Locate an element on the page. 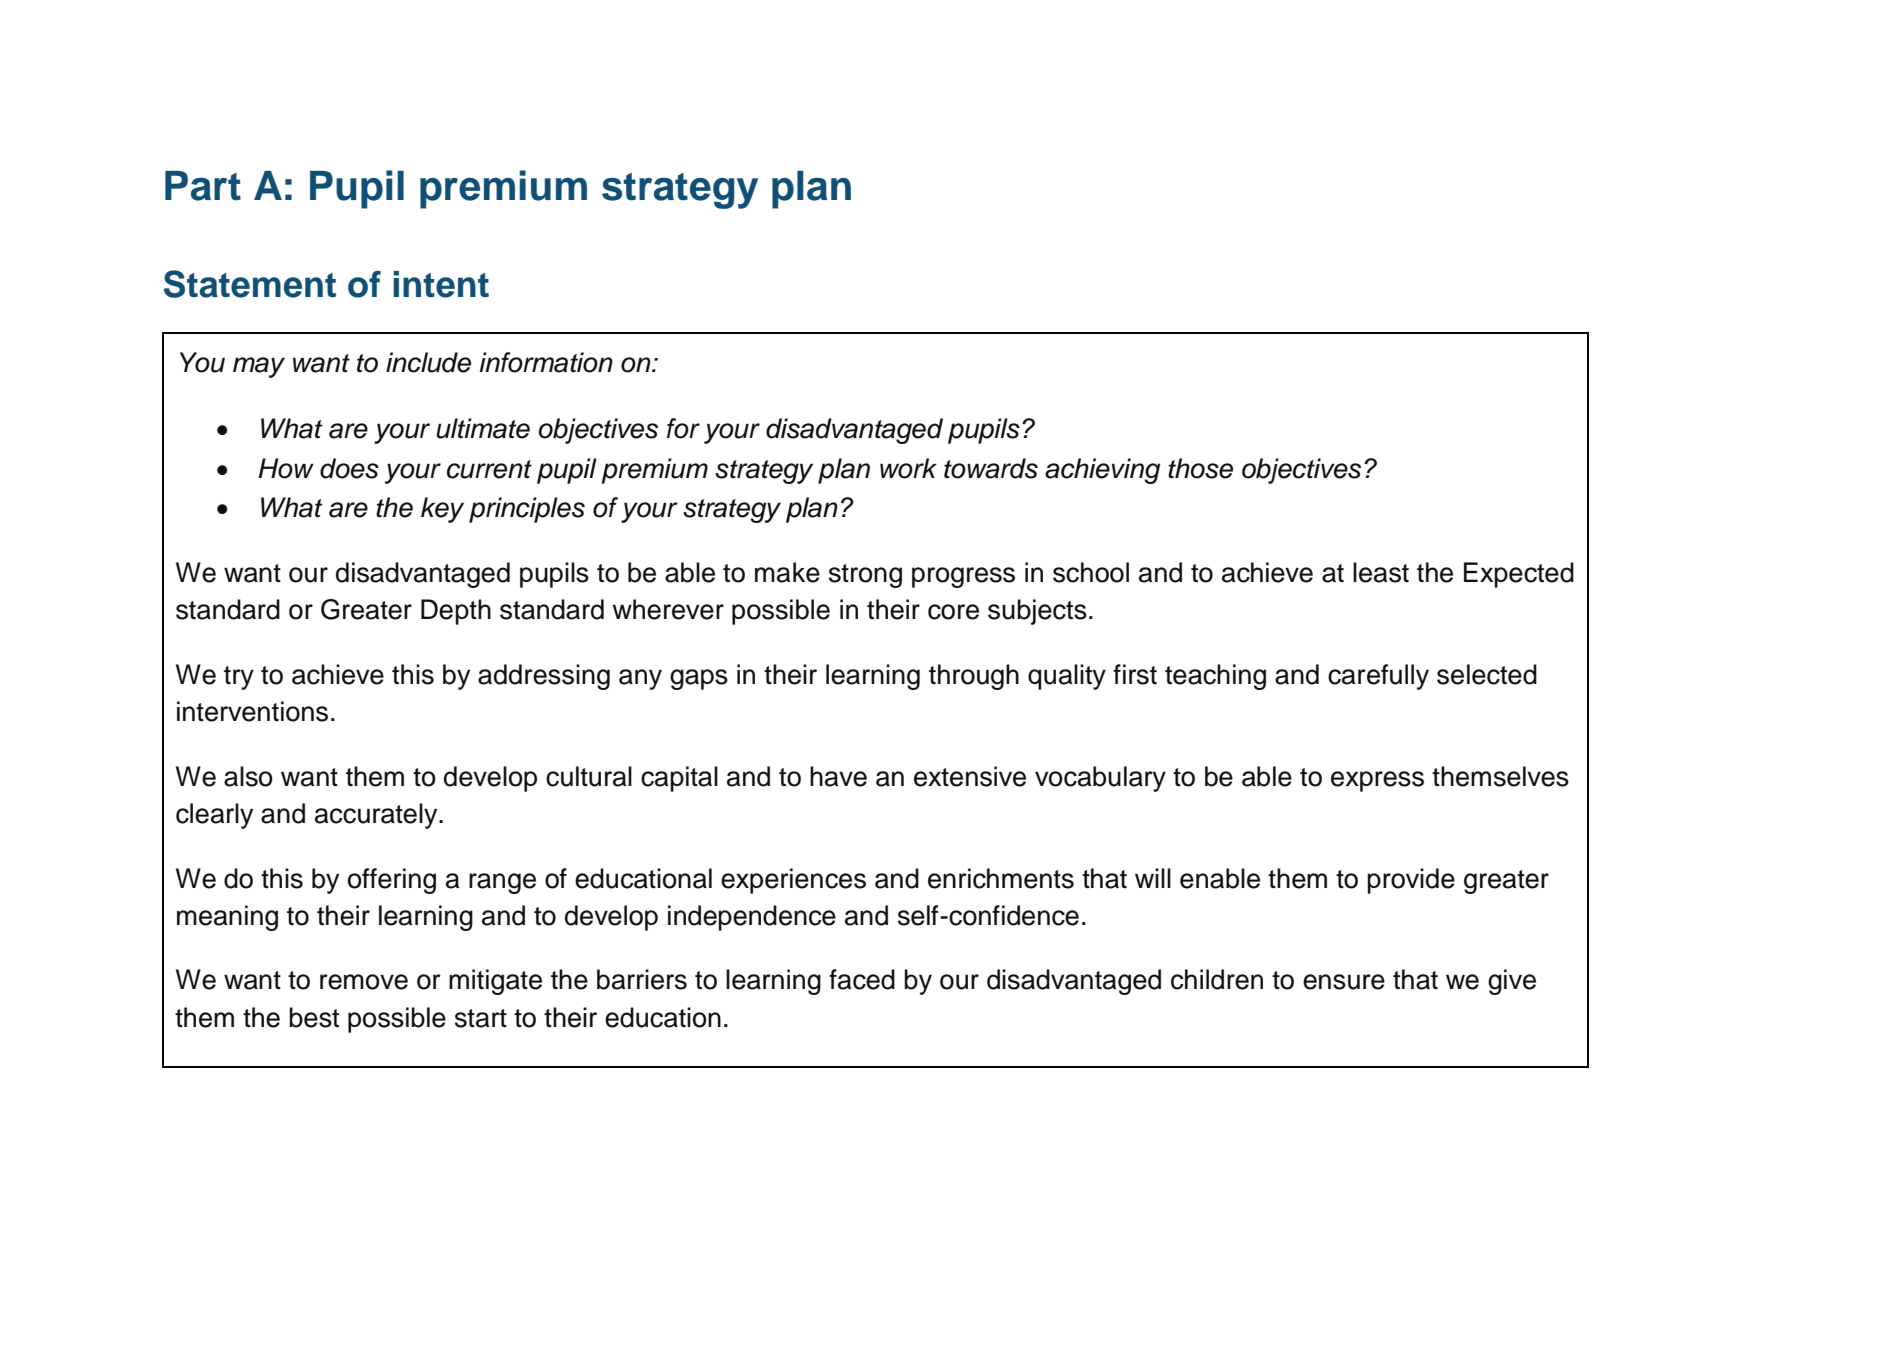 The height and width of the page is (1345, 1902). have is located at coordinates (838, 776).
